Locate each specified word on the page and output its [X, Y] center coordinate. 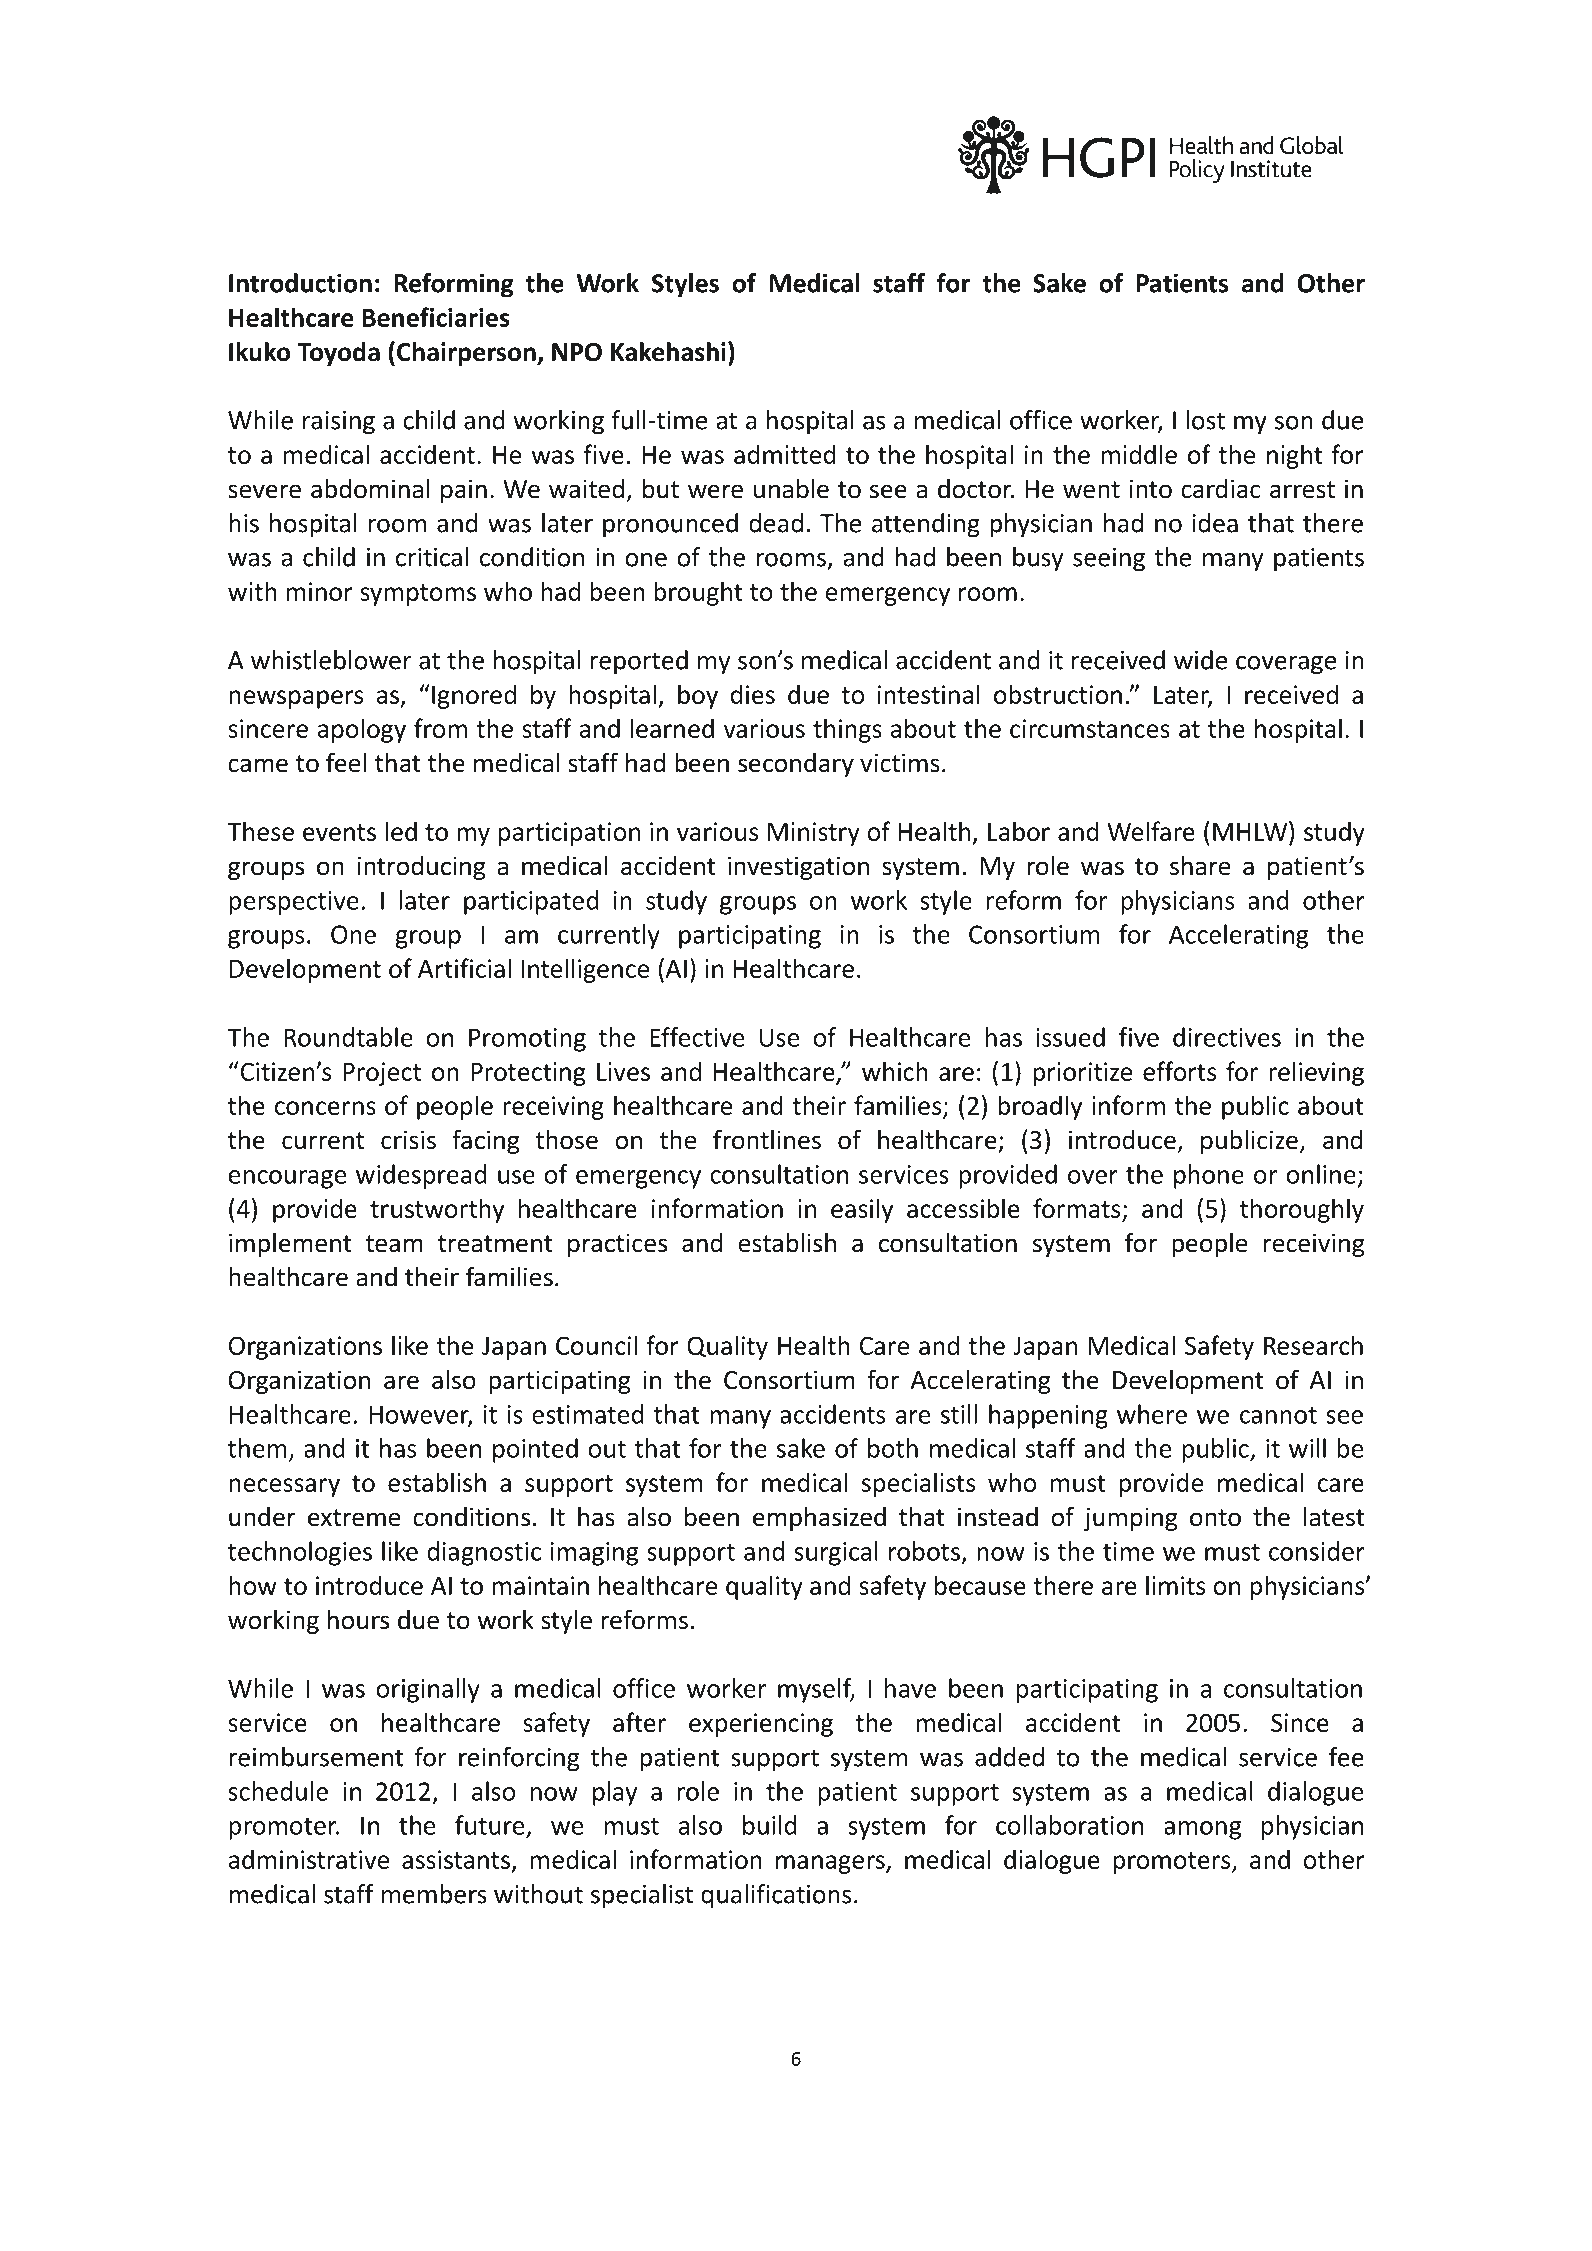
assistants [456, 1859]
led [401, 831]
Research [1313, 1345]
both [893, 1448]
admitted [785, 454]
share [1200, 866]
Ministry [814, 834]
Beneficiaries [436, 317]
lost [1206, 420]
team [394, 1244]
